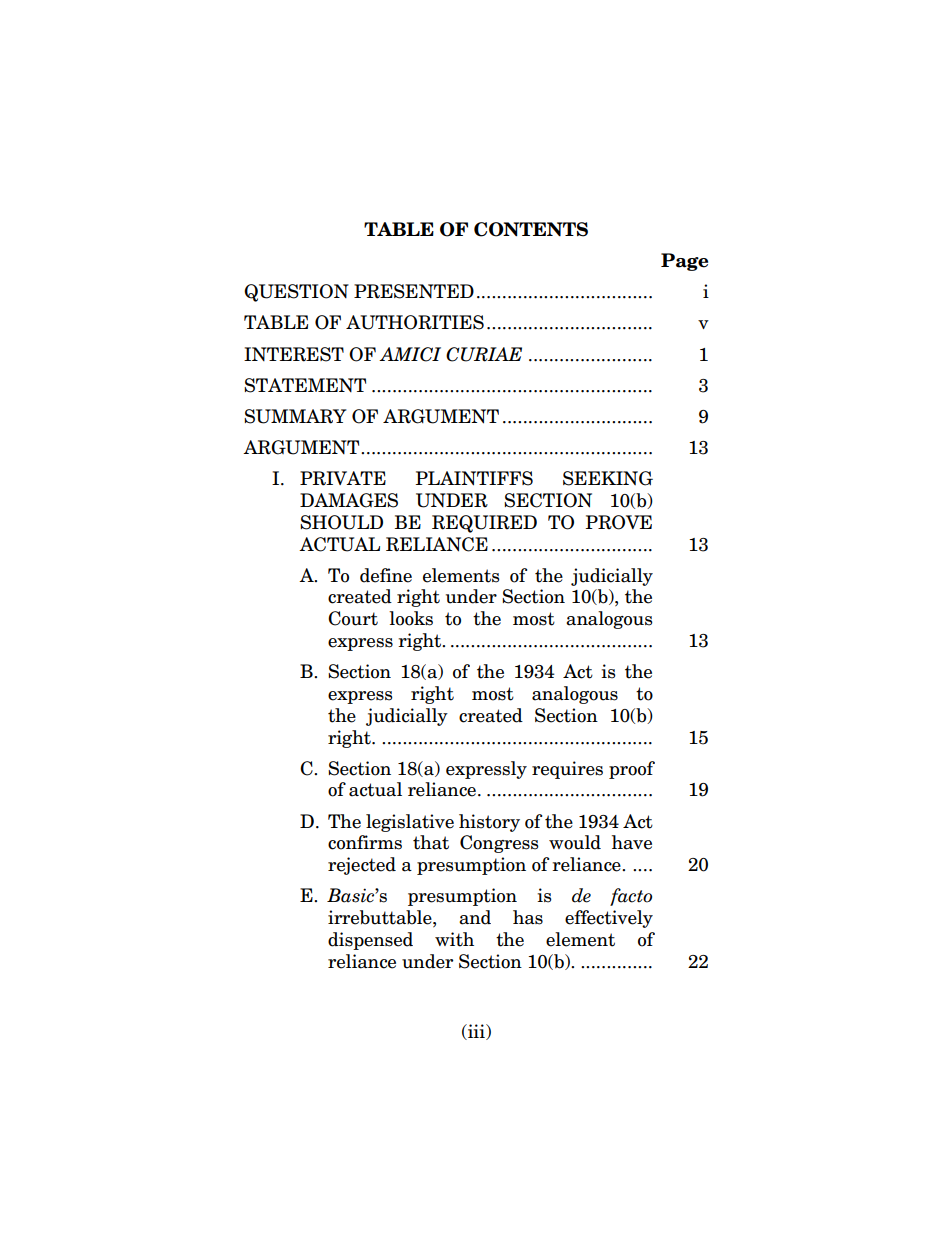  What do you see at coordinates (370, 941) in the image?
I see `dispensed` at bounding box center [370, 941].
